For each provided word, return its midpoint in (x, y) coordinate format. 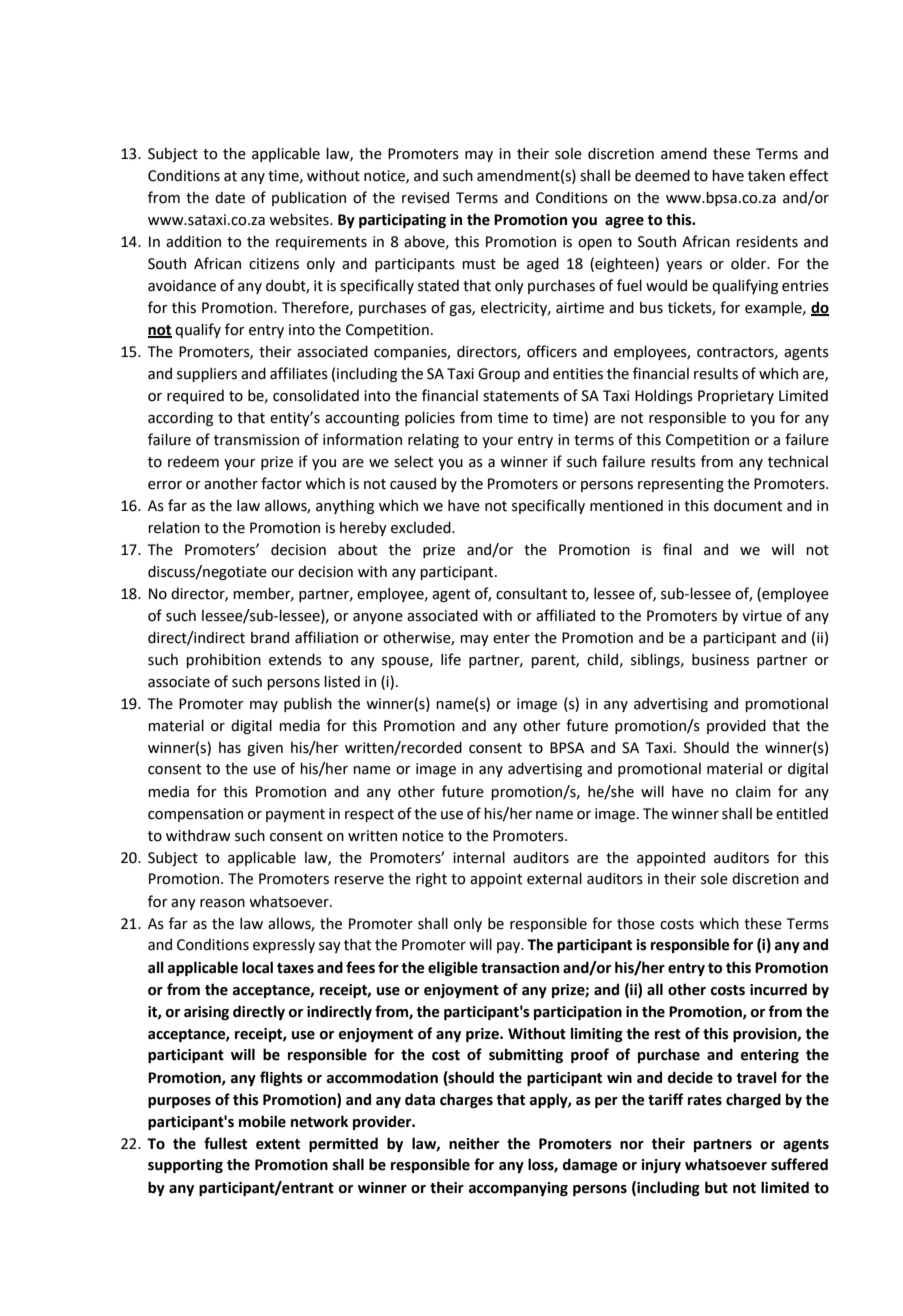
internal (479, 857)
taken (766, 176)
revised (425, 197)
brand (270, 637)
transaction (520, 968)
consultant (531, 593)
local (257, 967)
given (265, 749)
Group (499, 375)
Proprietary (736, 397)
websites (300, 219)
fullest (225, 1143)
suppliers (207, 374)
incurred (778, 989)
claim (753, 791)
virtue (762, 616)
